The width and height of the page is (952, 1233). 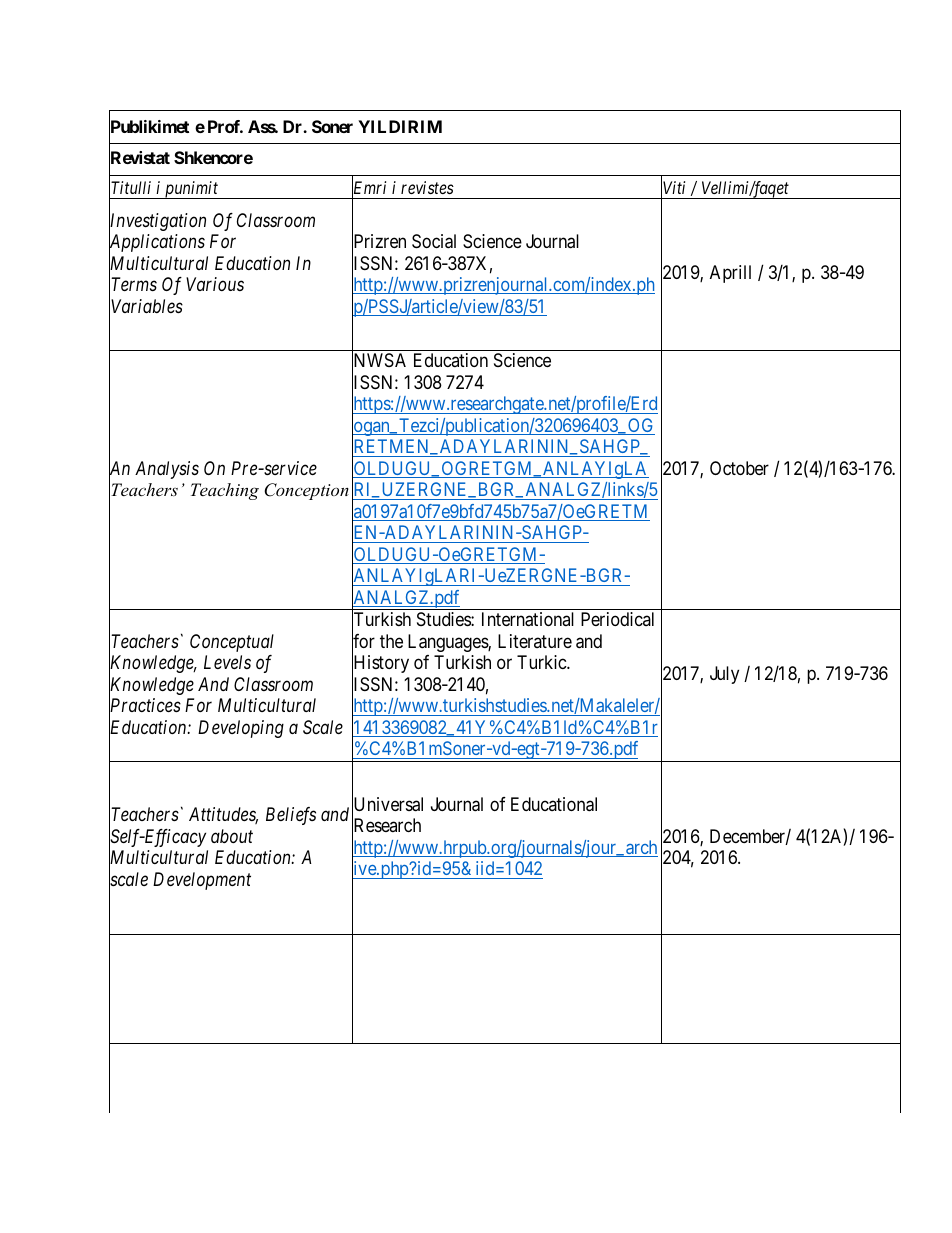 I want to click on the, so click(x=391, y=641).
